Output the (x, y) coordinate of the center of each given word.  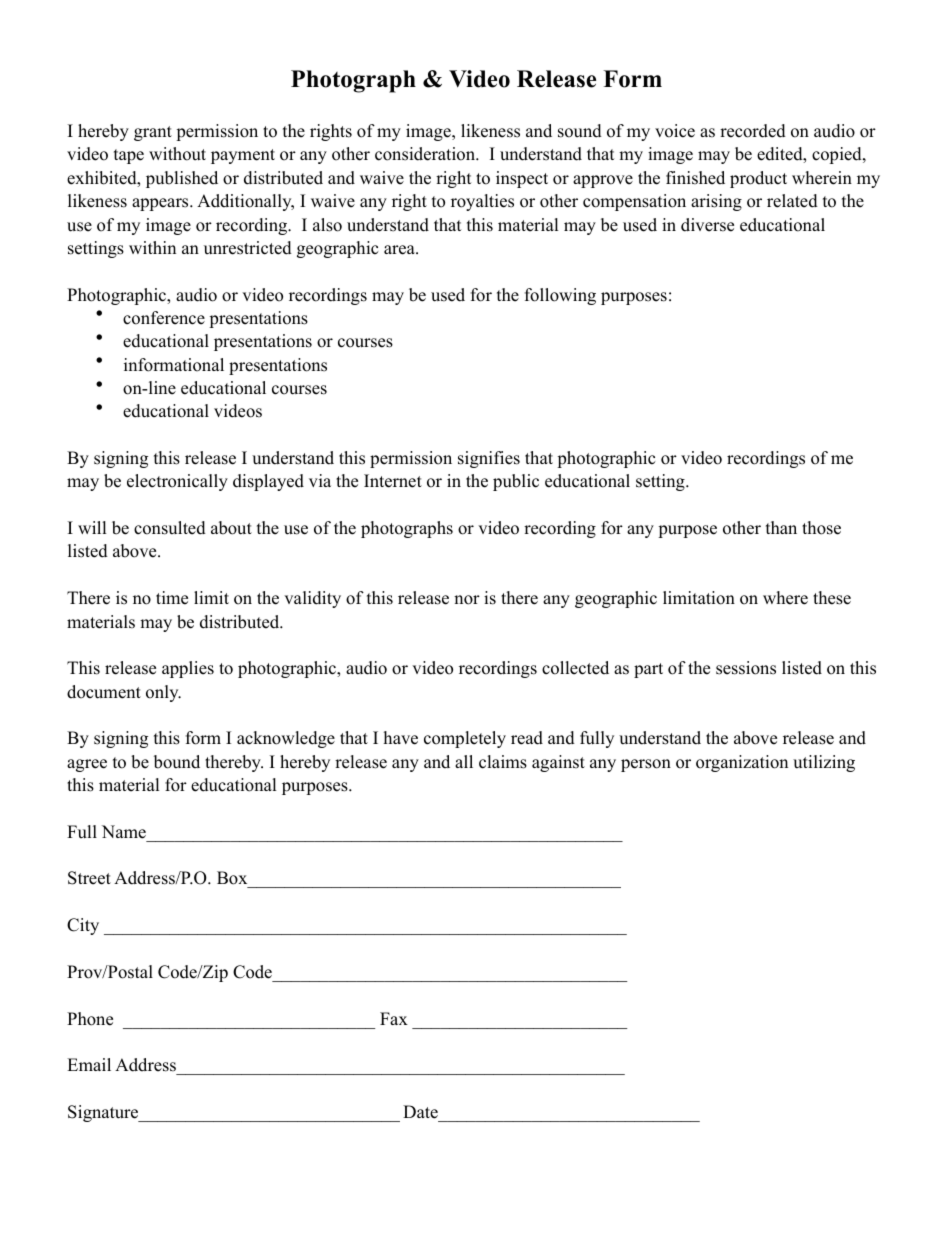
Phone (90, 1019)
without (177, 154)
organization (742, 763)
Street (89, 878)
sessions (746, 668)
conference (164, 318)
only (163, 693)
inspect (522, 179)
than (781, 527)
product (758, 179)
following (560, 296)
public (516, 482)
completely (465, 739)
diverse (707, 225)
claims (503, 762)
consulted (170, 528)
